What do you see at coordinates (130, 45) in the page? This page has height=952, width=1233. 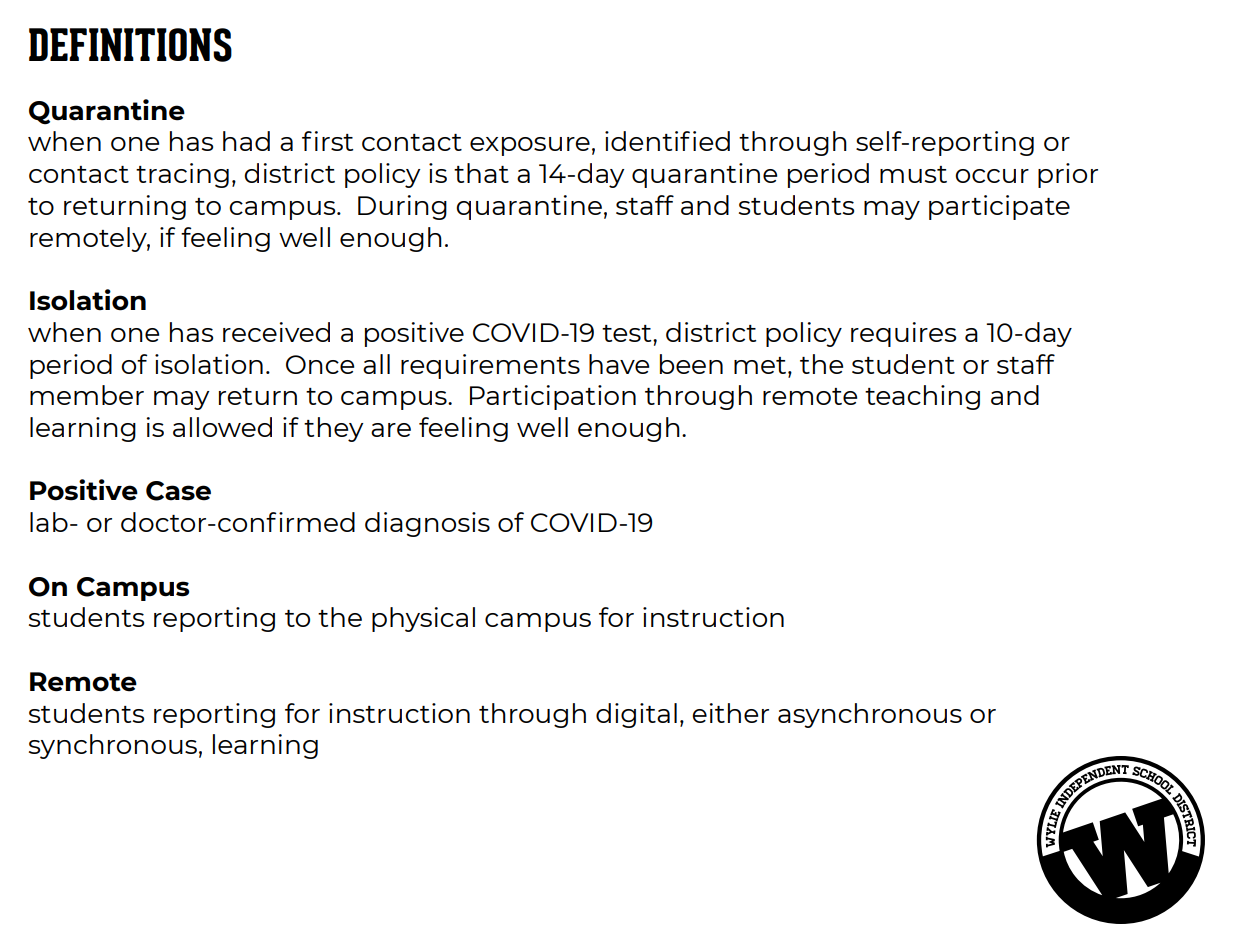 I see `DEFINITIONS` at bounding box center [130, 45].
